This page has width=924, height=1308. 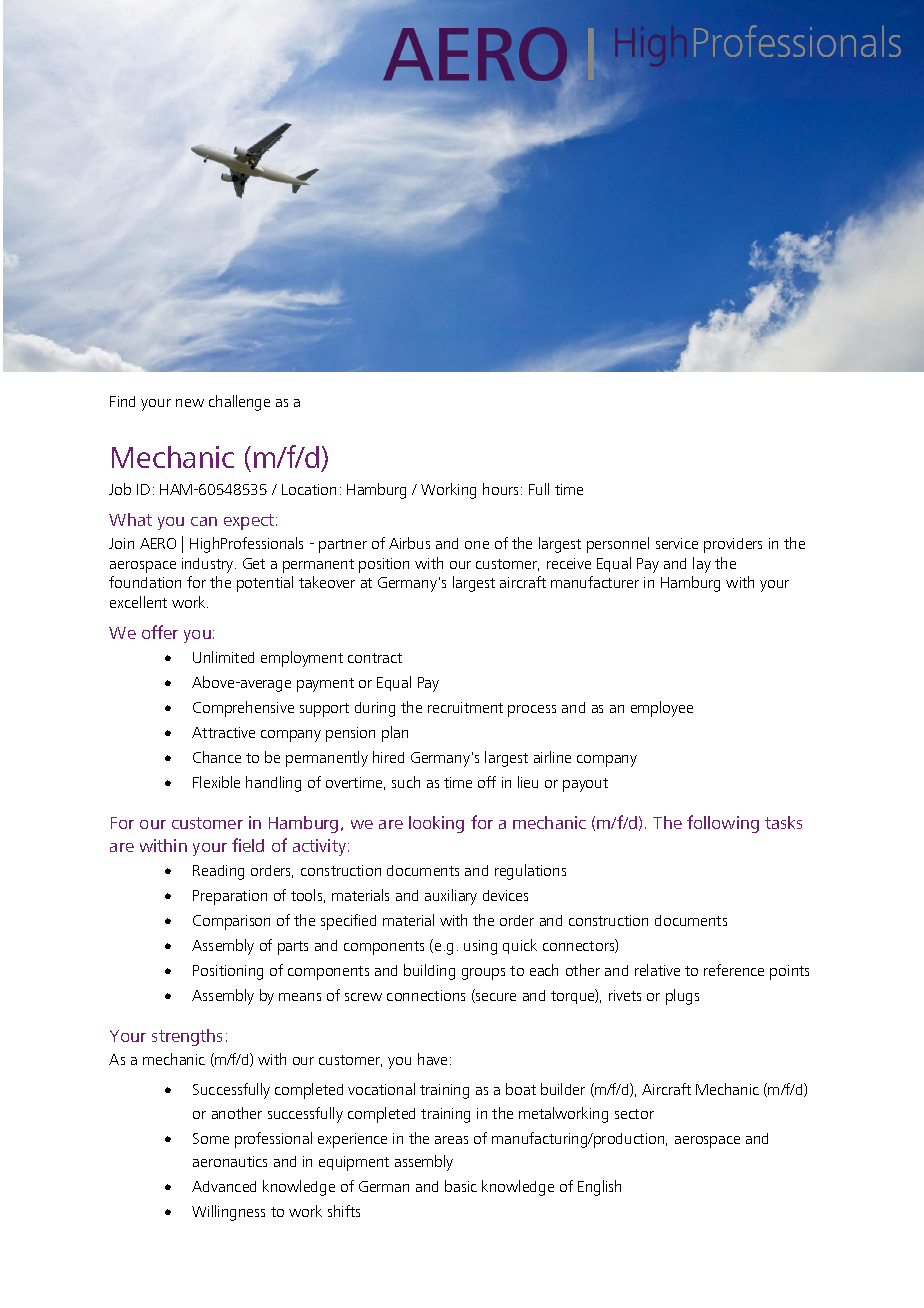 What do you see at coordinates (231, 922) in the page?
I see `Comparison` at bounding box center [231, 922].
